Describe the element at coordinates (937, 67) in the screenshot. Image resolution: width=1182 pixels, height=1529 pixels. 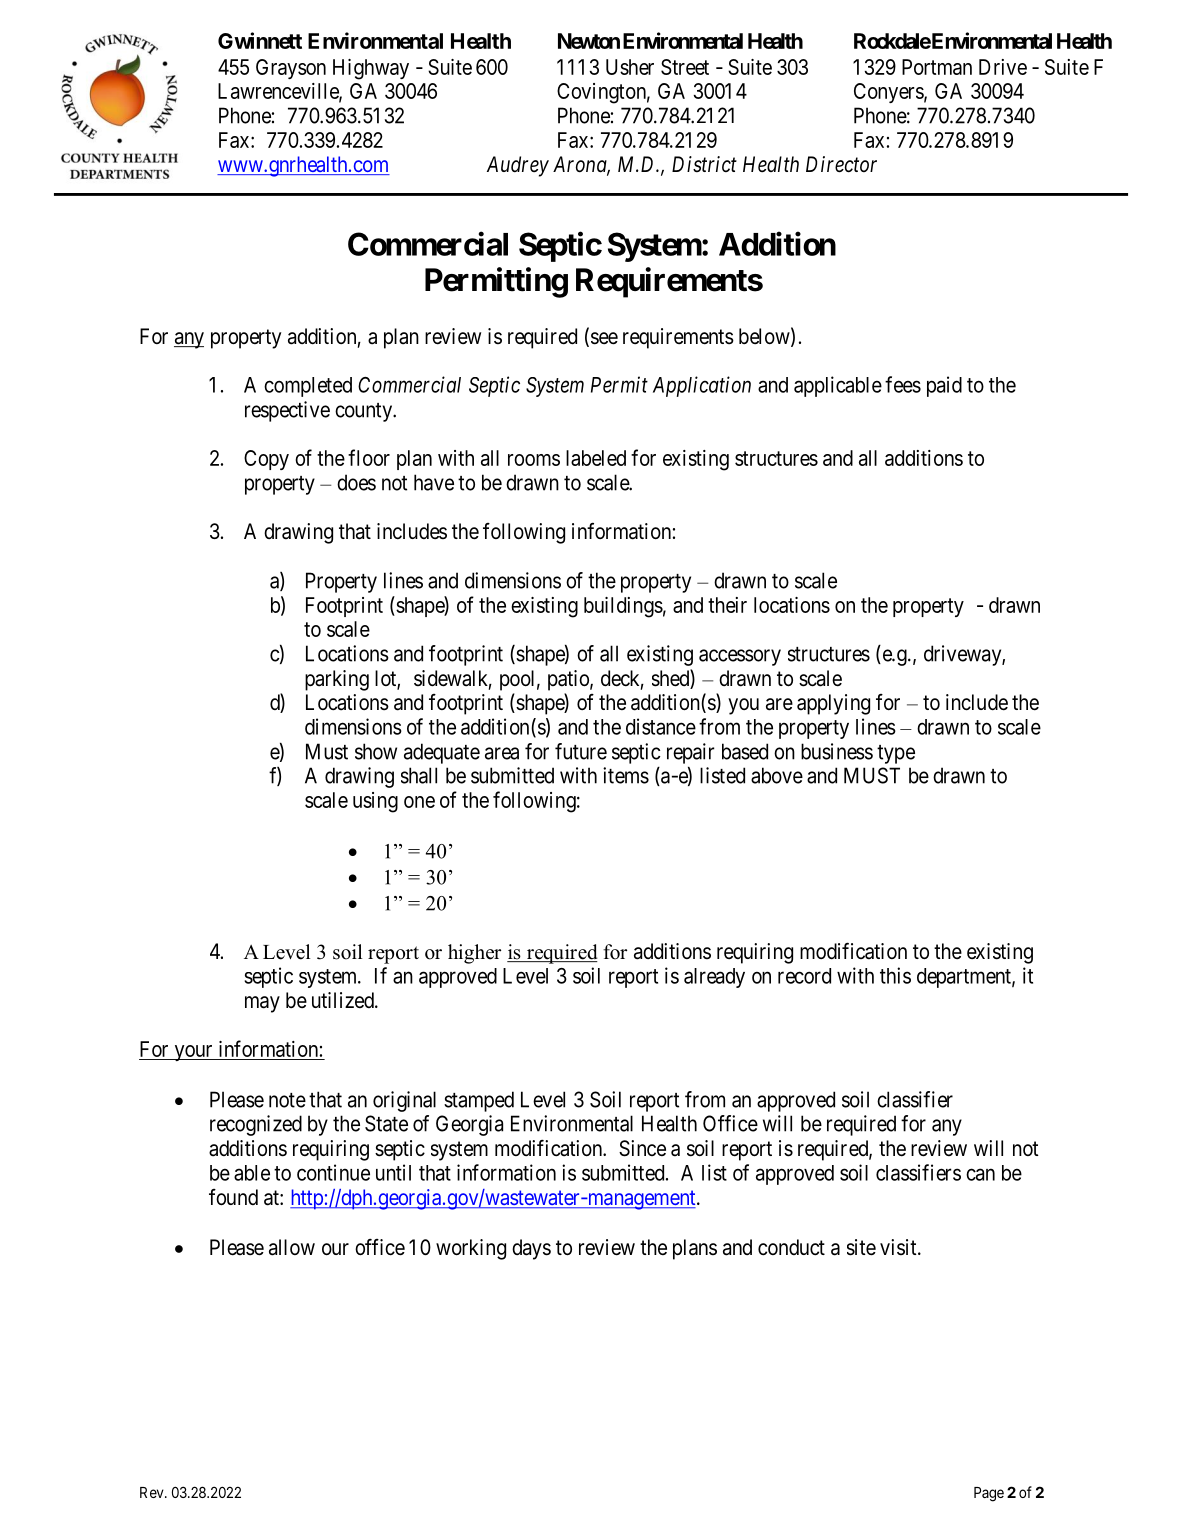
I see `Portman` at that location.
